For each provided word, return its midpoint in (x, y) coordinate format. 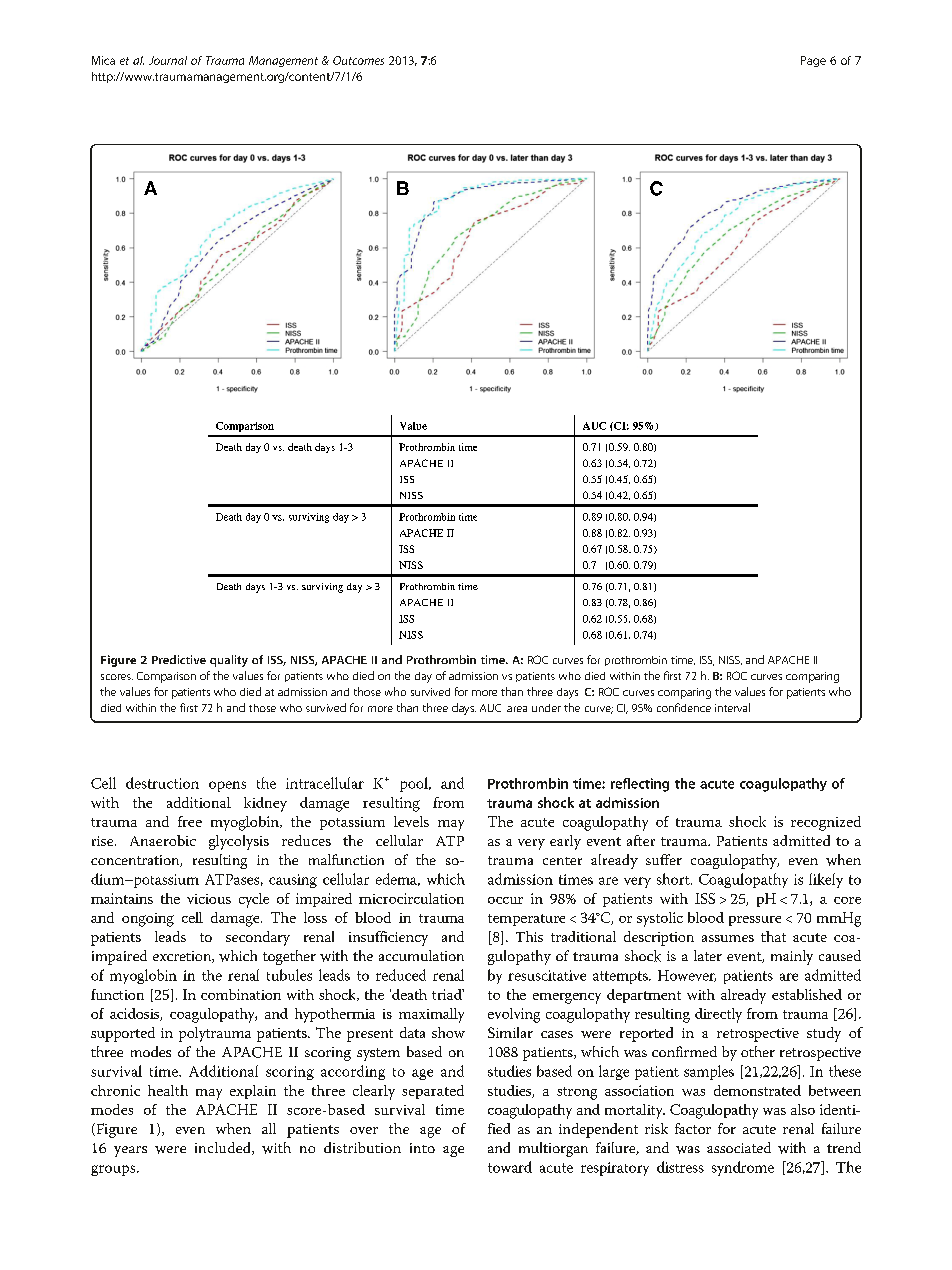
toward (510, 1167)
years (130, 1151)
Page (813, 61)
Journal (168, 60)
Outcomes (358, 60)
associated (739, 1147)
